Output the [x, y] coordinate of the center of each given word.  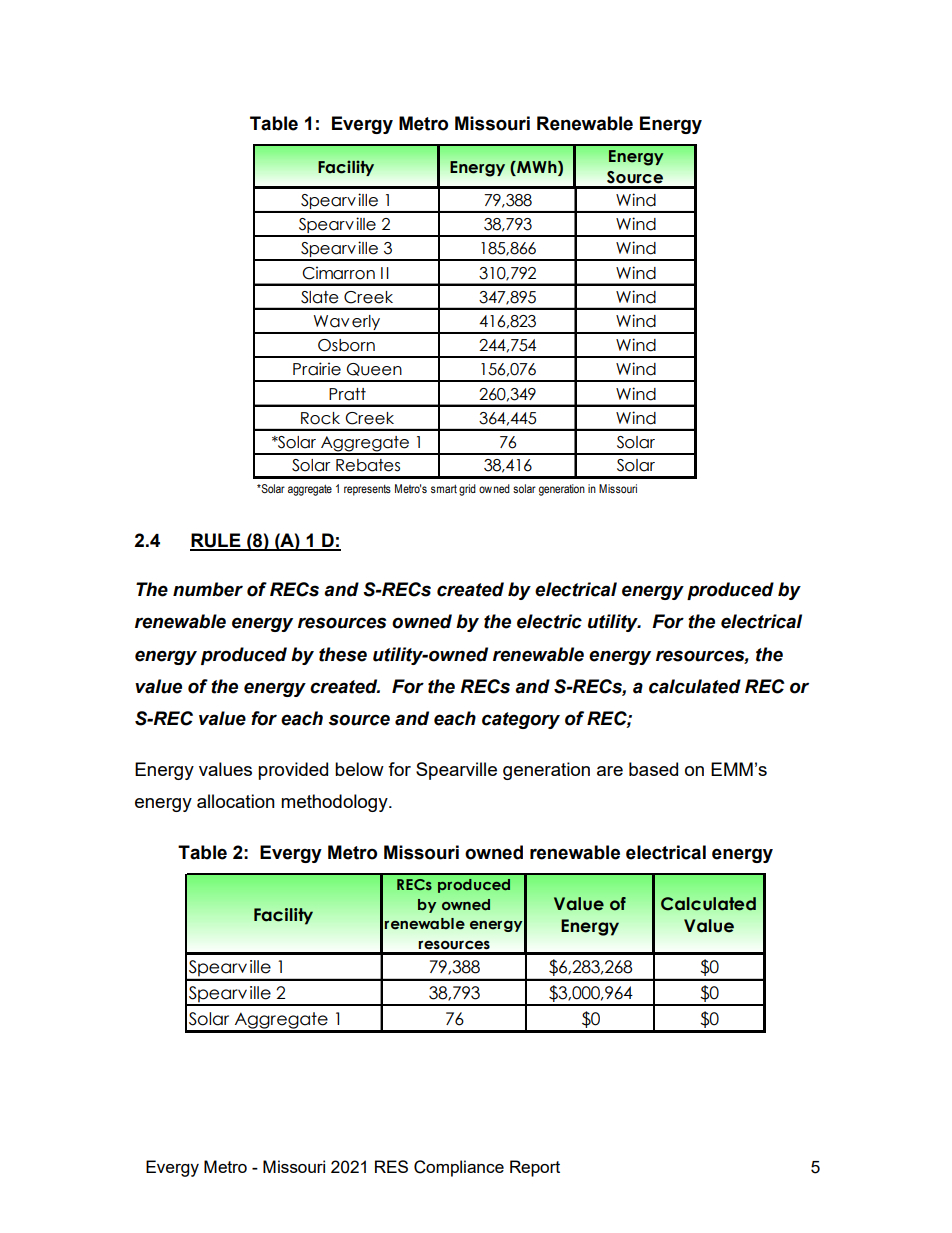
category [521, 720]
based [653, 769]
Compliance [459, 1168]
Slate [320, 297]
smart [444, 488]
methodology [335, 803]
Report [535, 1168]
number [208, 589]
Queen [374, 369]
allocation [236, 801]
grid [467, 490]
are [610, 771]
